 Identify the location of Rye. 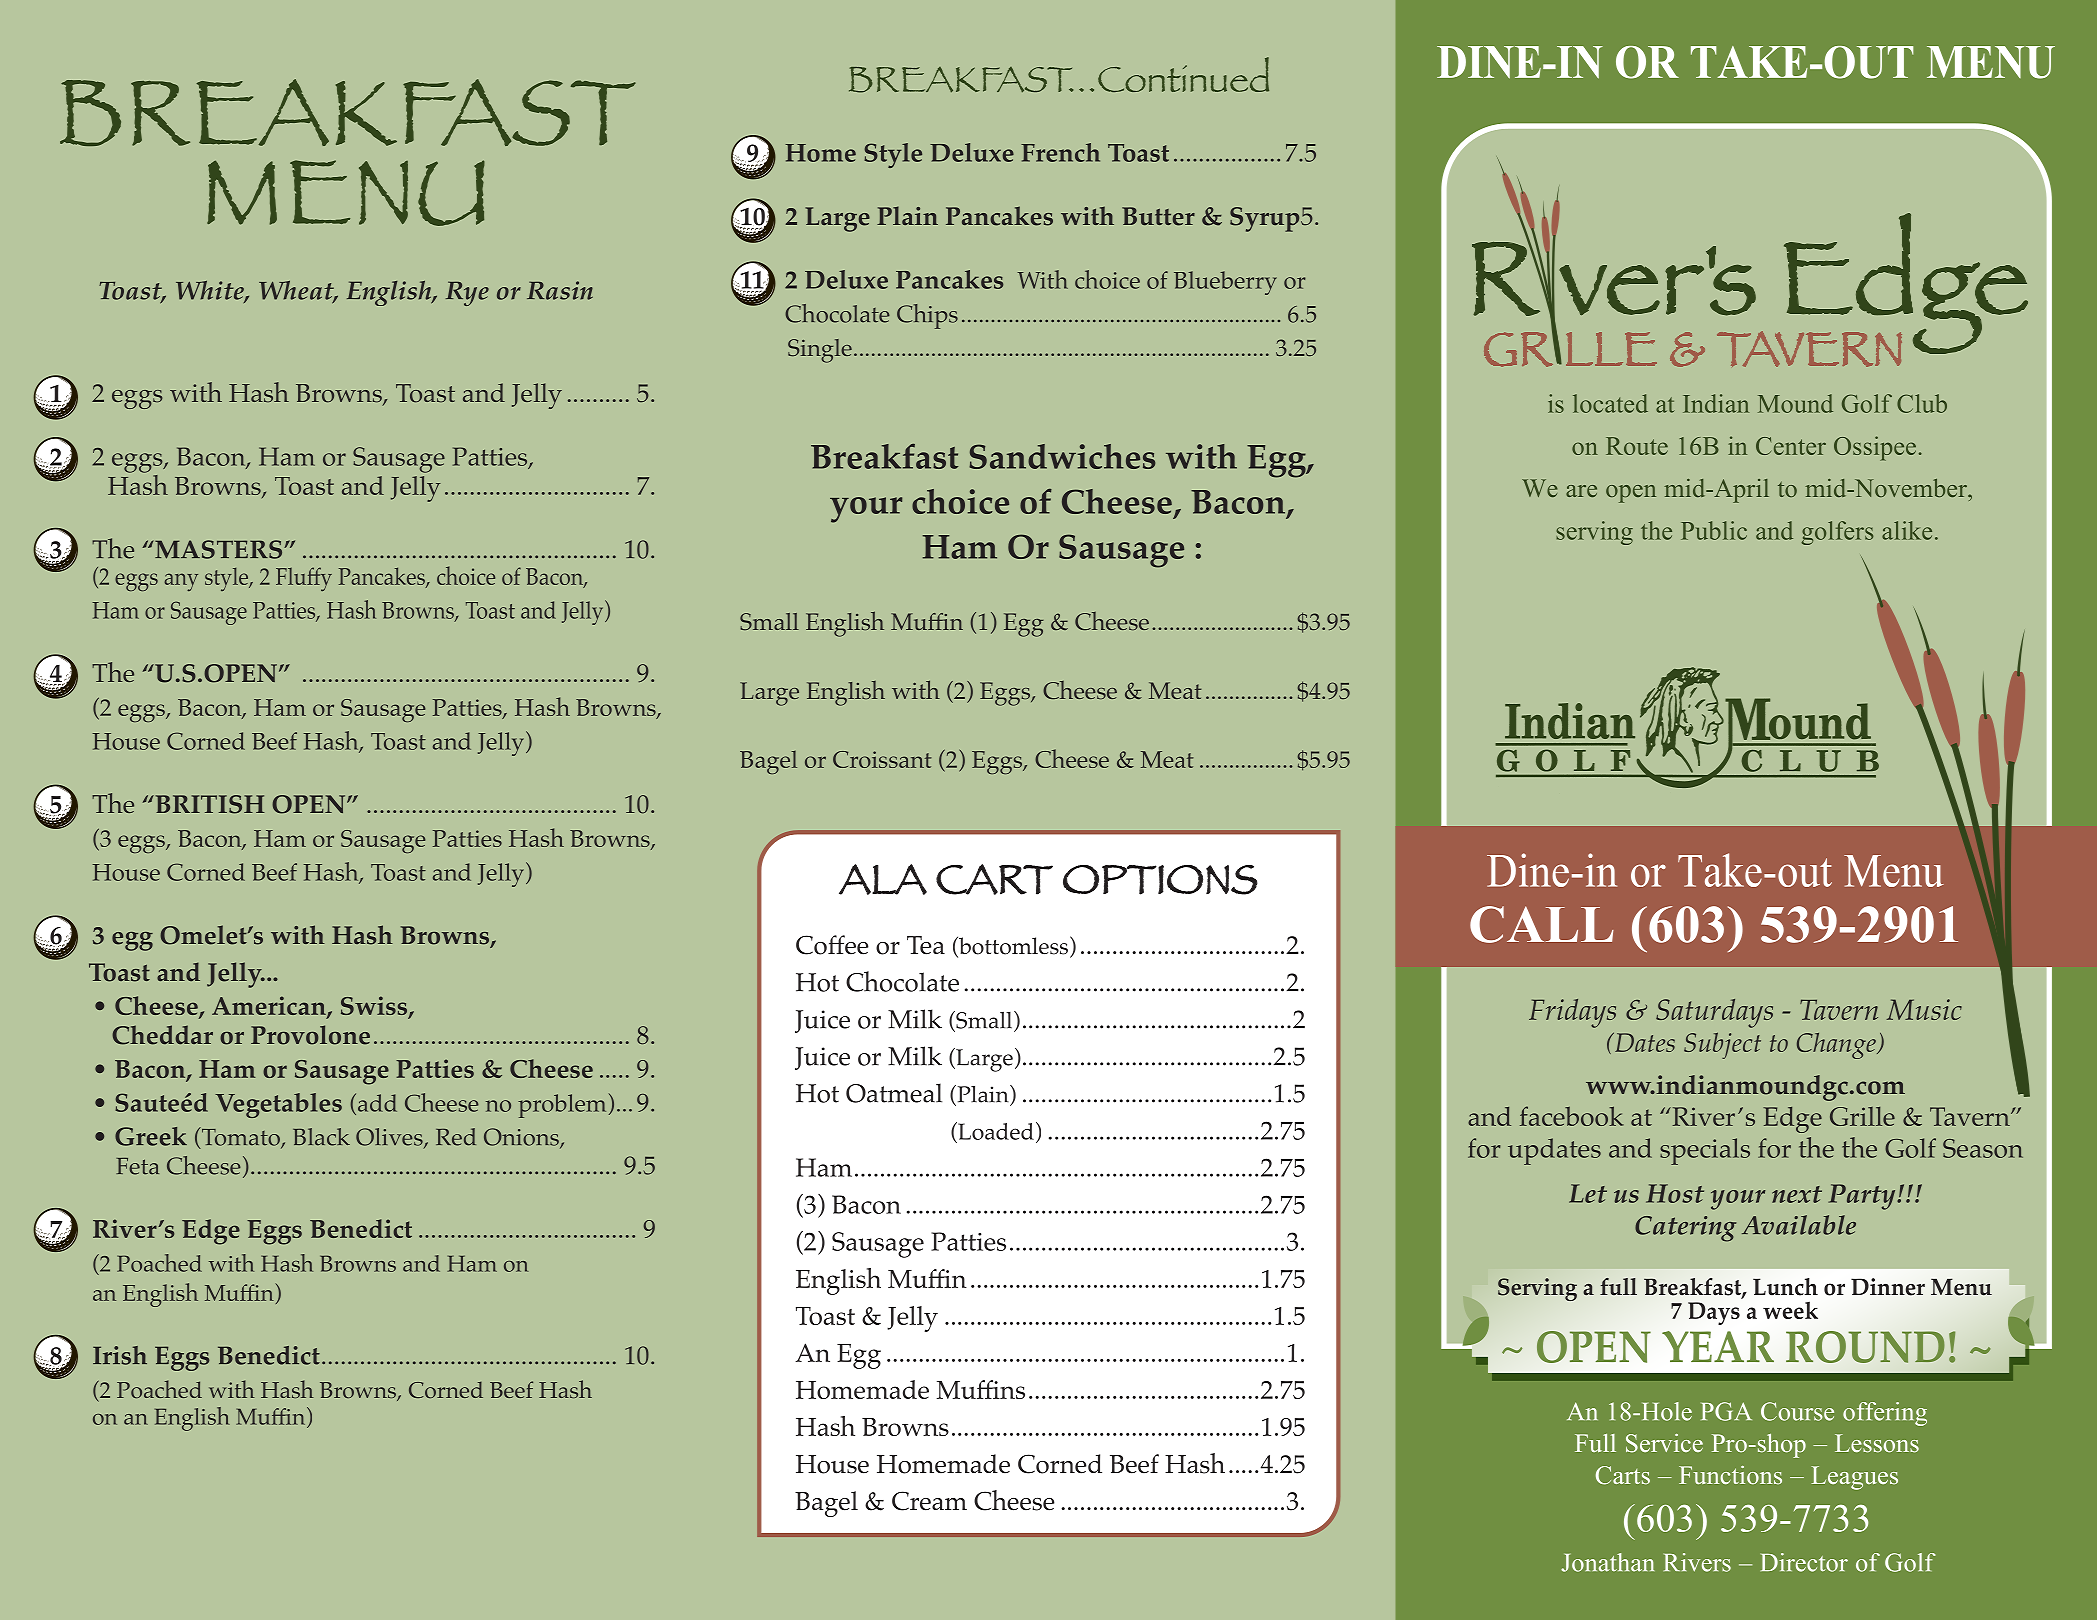
(467, 293).
